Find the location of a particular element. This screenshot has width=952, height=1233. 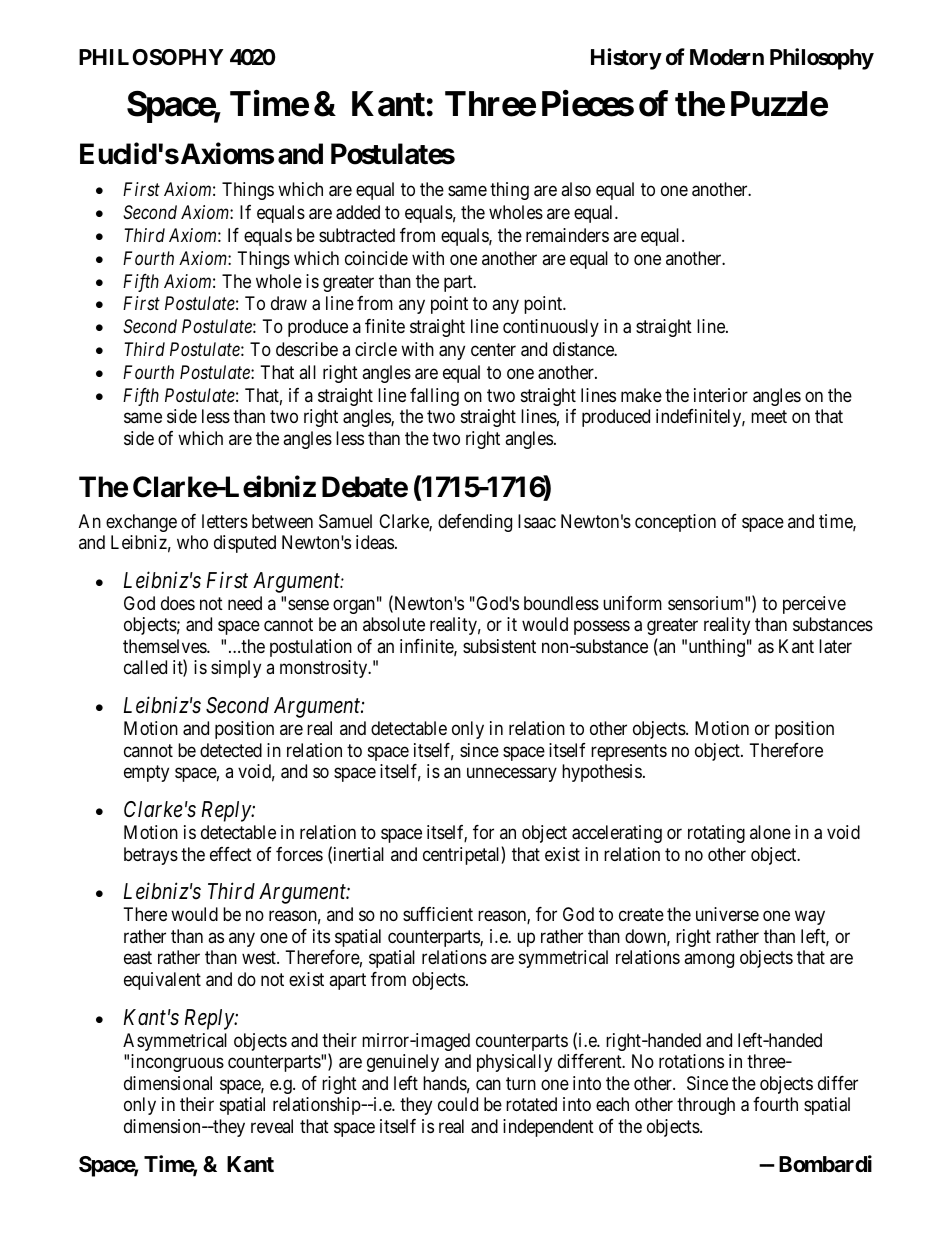

need is located at coordinates (245, 603).
